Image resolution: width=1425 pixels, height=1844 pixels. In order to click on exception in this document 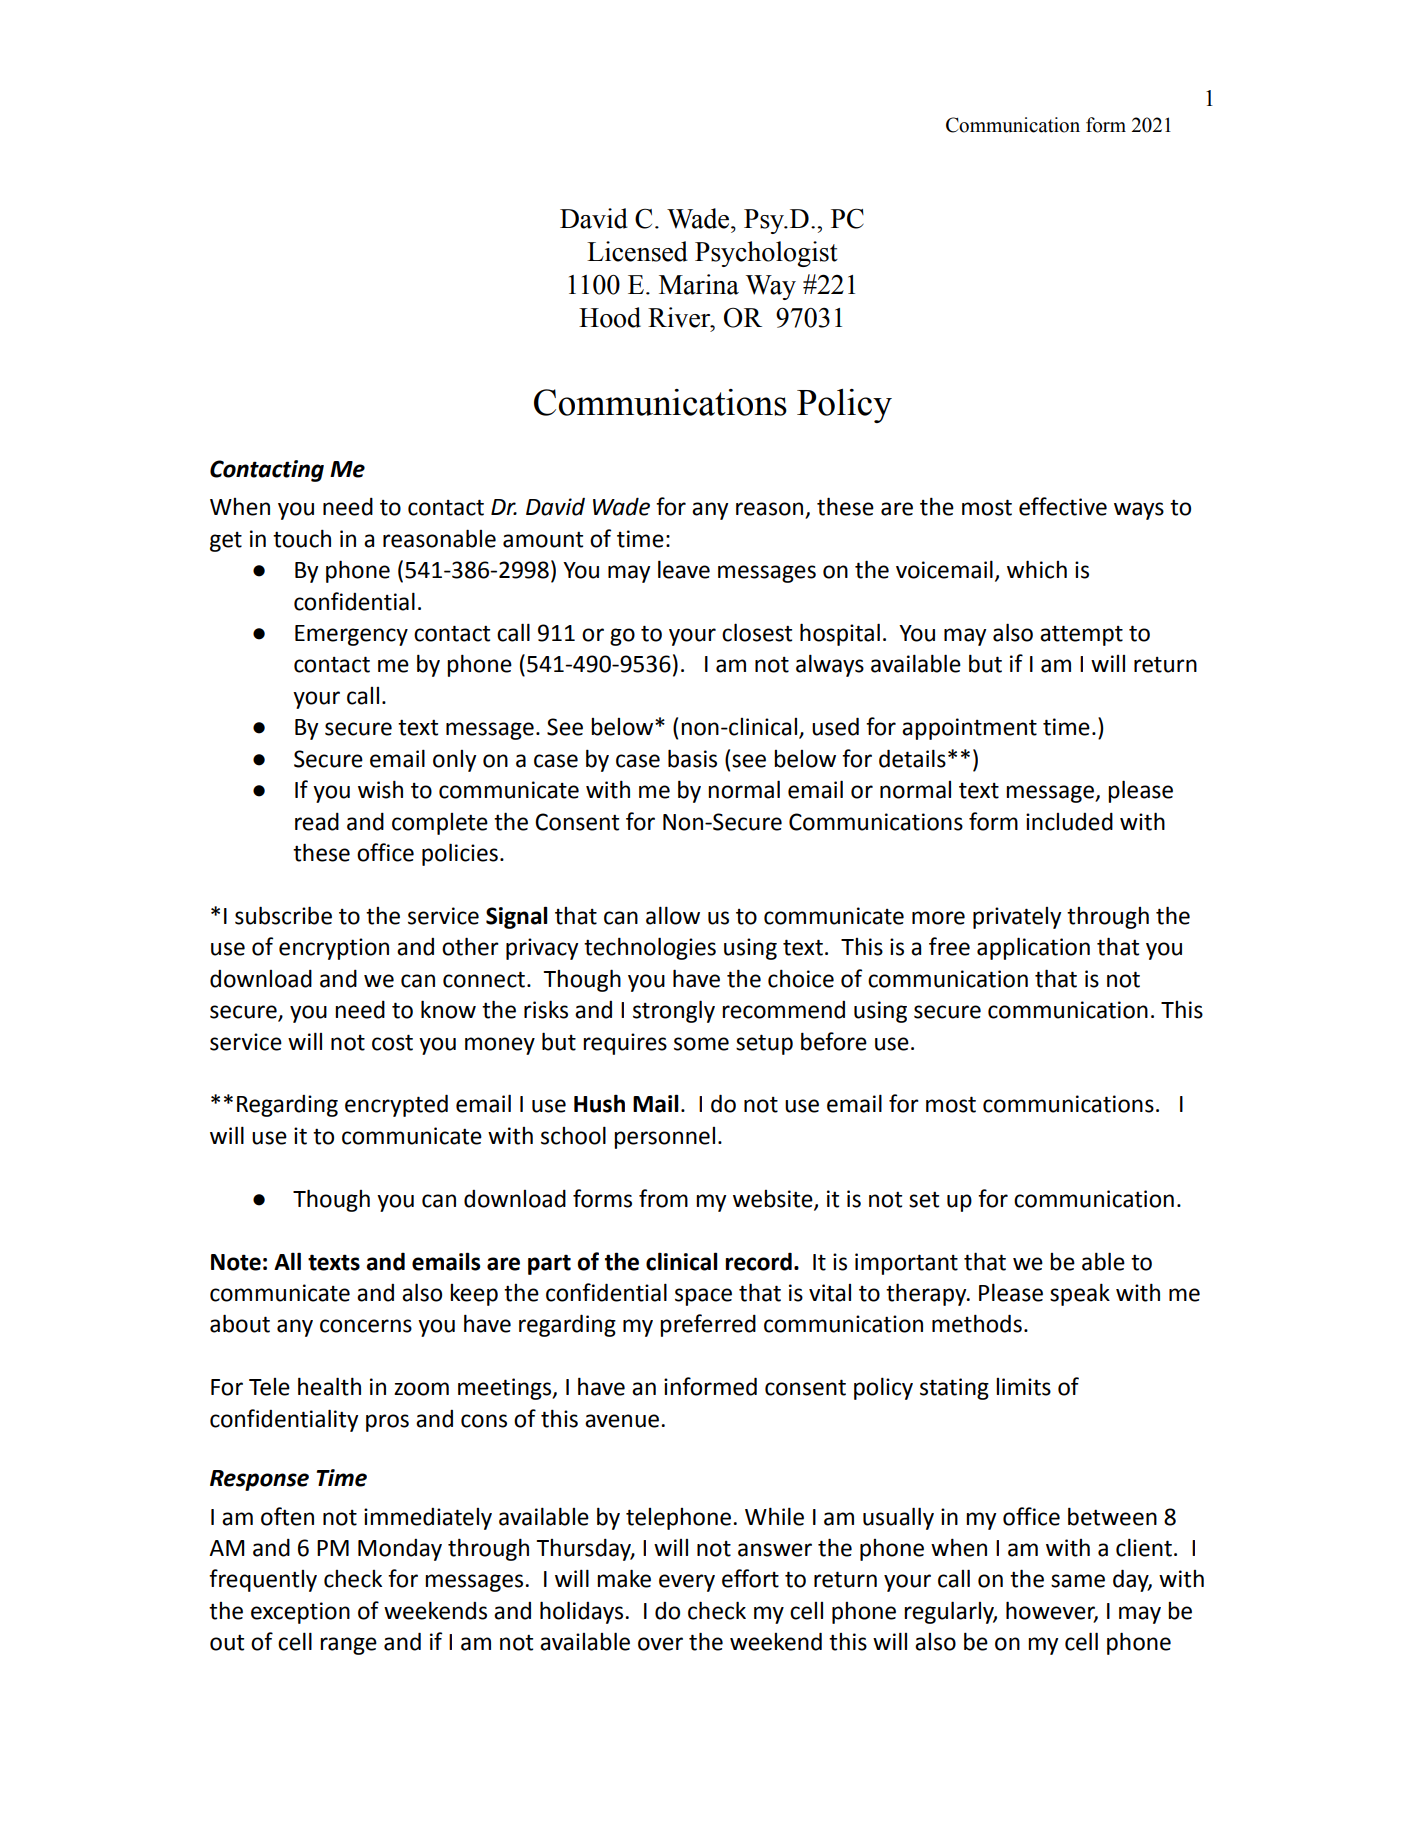, I will do `click(300, 1613)`.
